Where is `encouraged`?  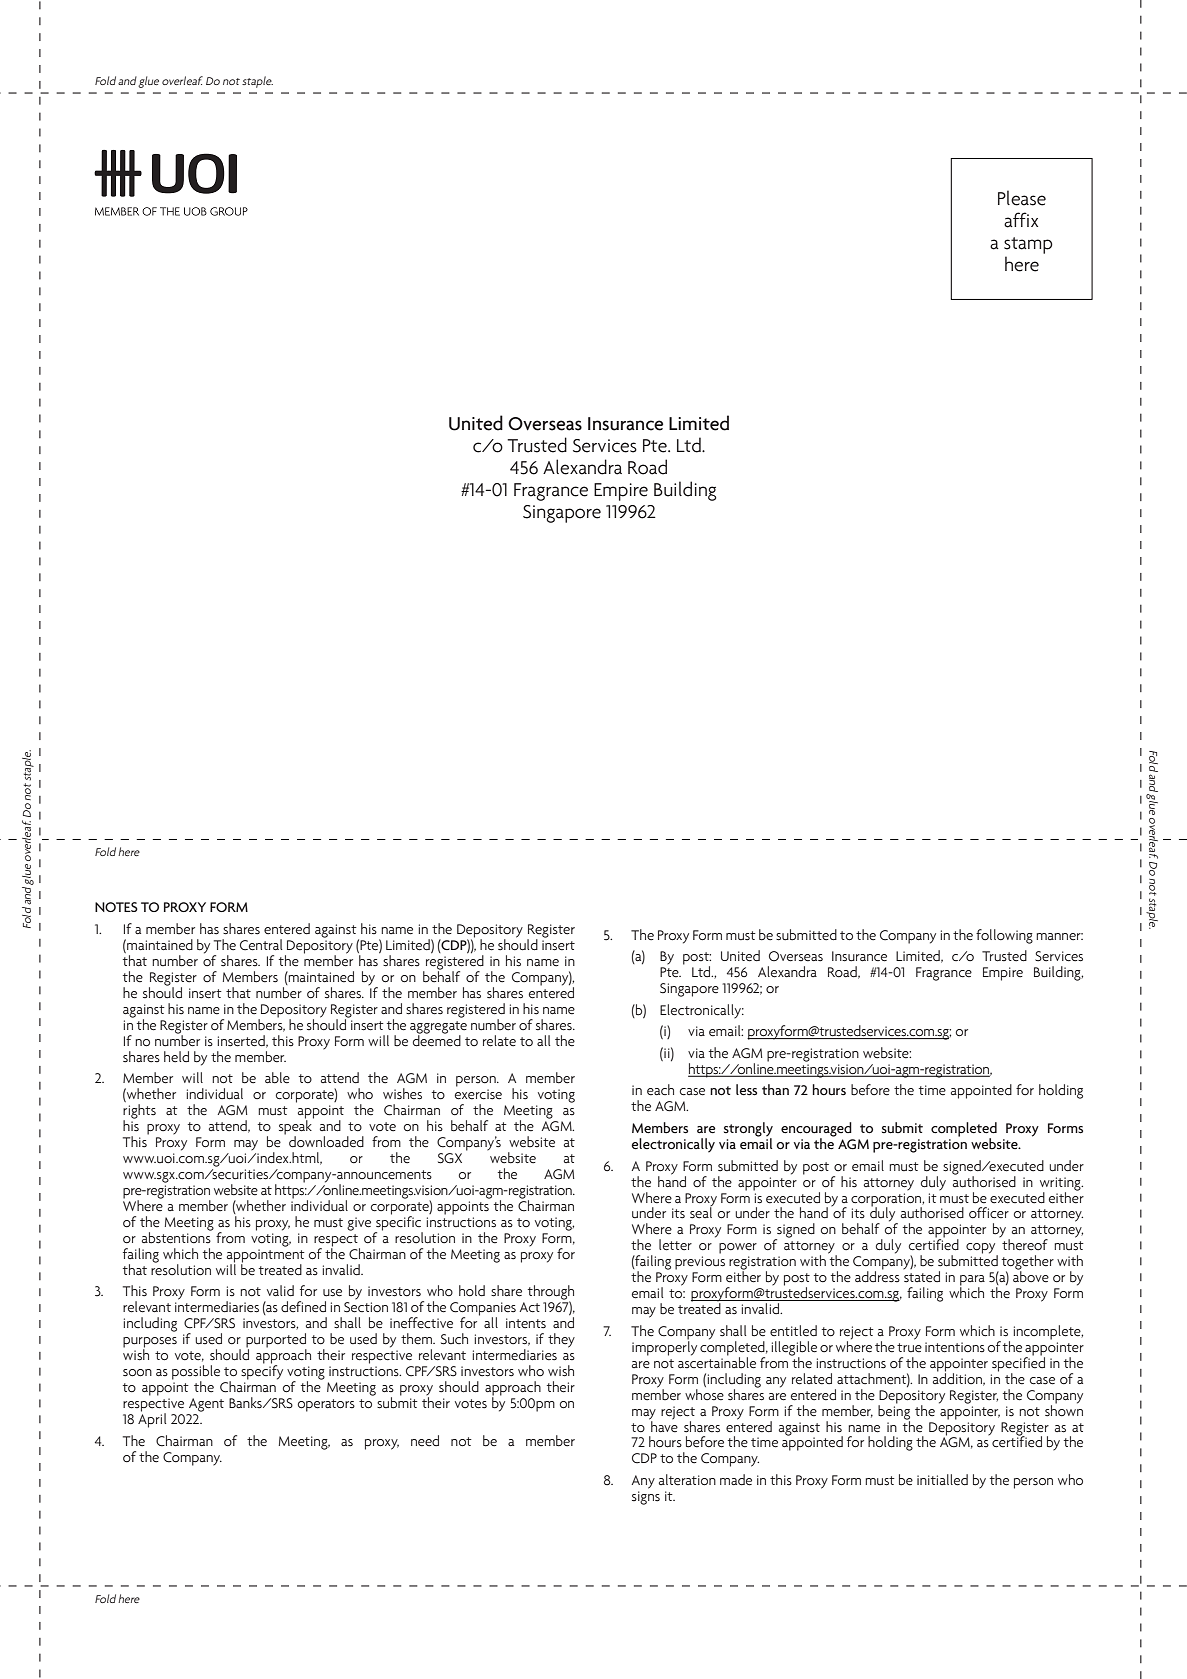 encouraged is located at coordinates (816, 1130).
